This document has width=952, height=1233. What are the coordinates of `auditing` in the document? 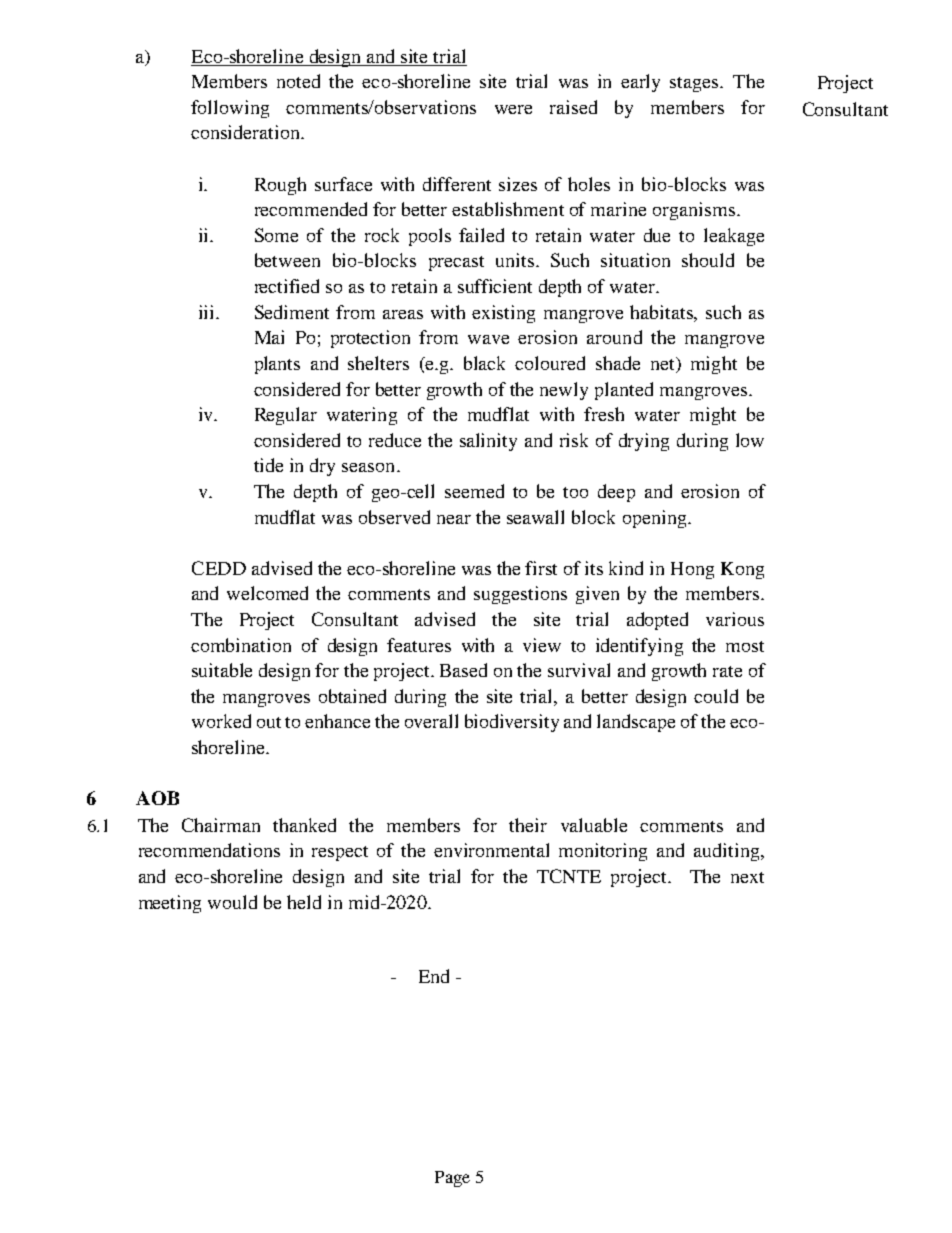 It's located at (728, 852).
